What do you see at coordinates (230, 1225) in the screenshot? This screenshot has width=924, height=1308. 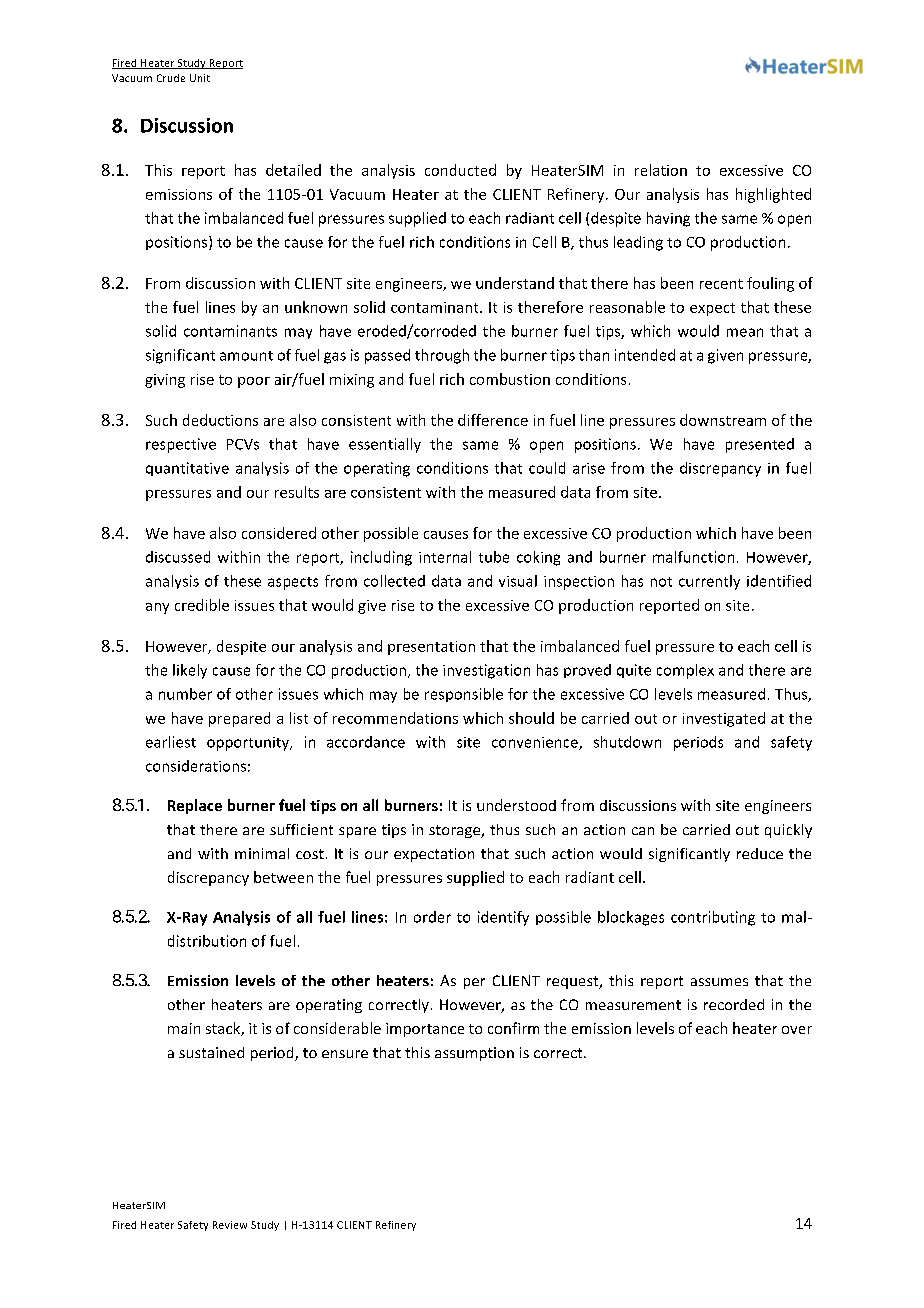 I see `Review` at bounding box center [230, 1225].
